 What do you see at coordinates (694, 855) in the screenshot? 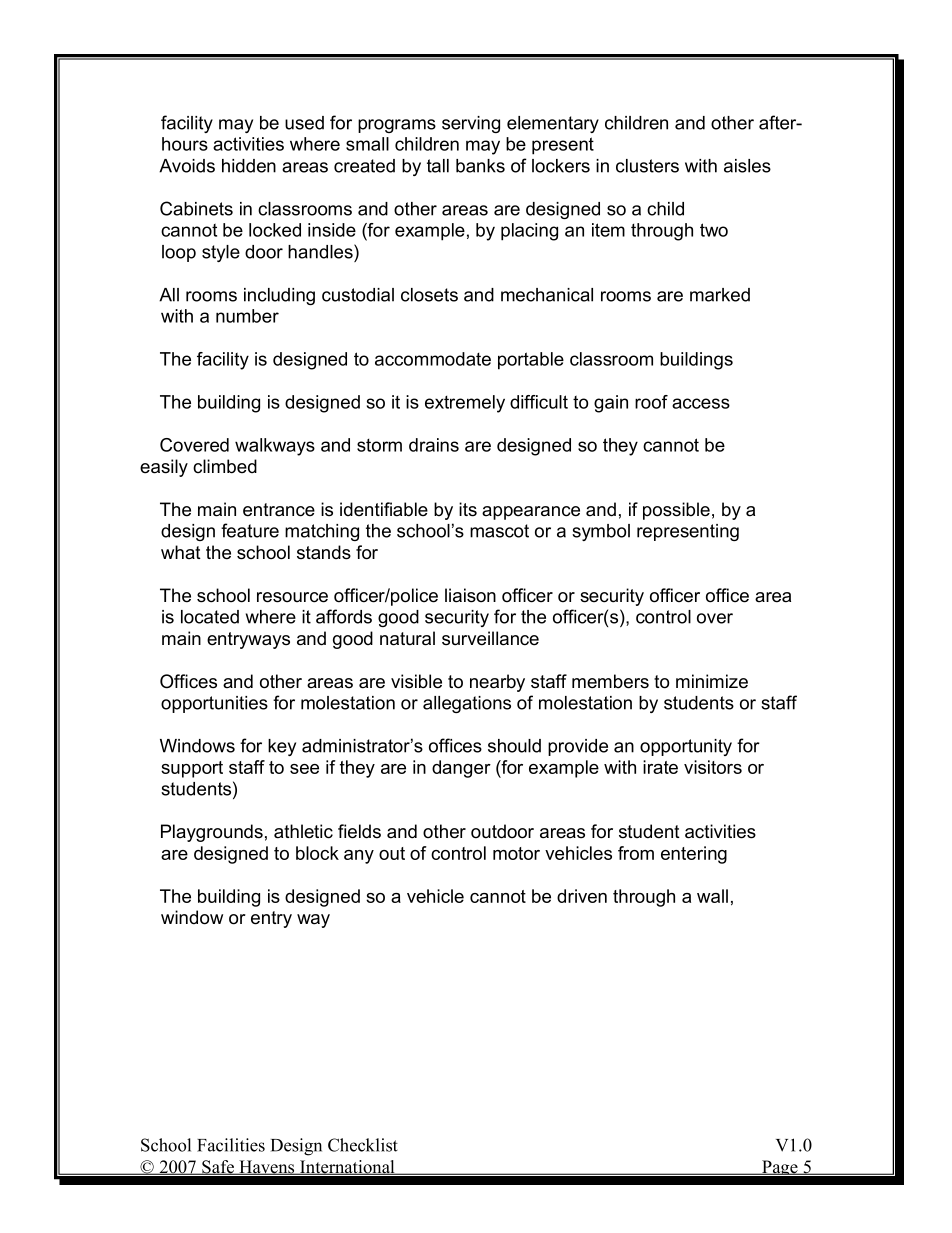
I see `entering` at bounding box center [694, 855].
